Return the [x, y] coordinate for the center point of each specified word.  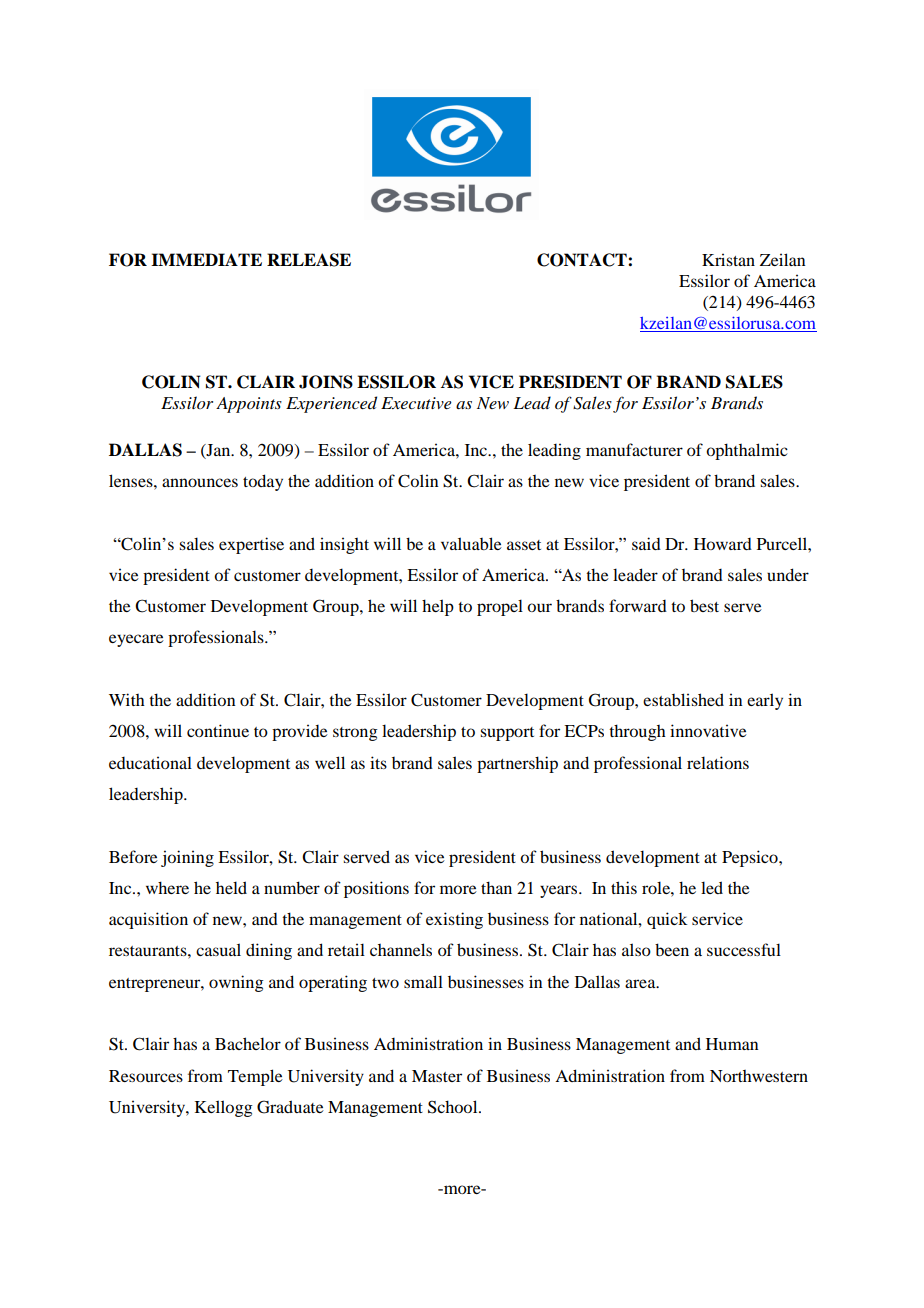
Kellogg [224, 1108]
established [683, 699]
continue [218, 730]
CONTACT [583, 260]
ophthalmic [747, 451]
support [507, 734]
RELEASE [309, 260]
